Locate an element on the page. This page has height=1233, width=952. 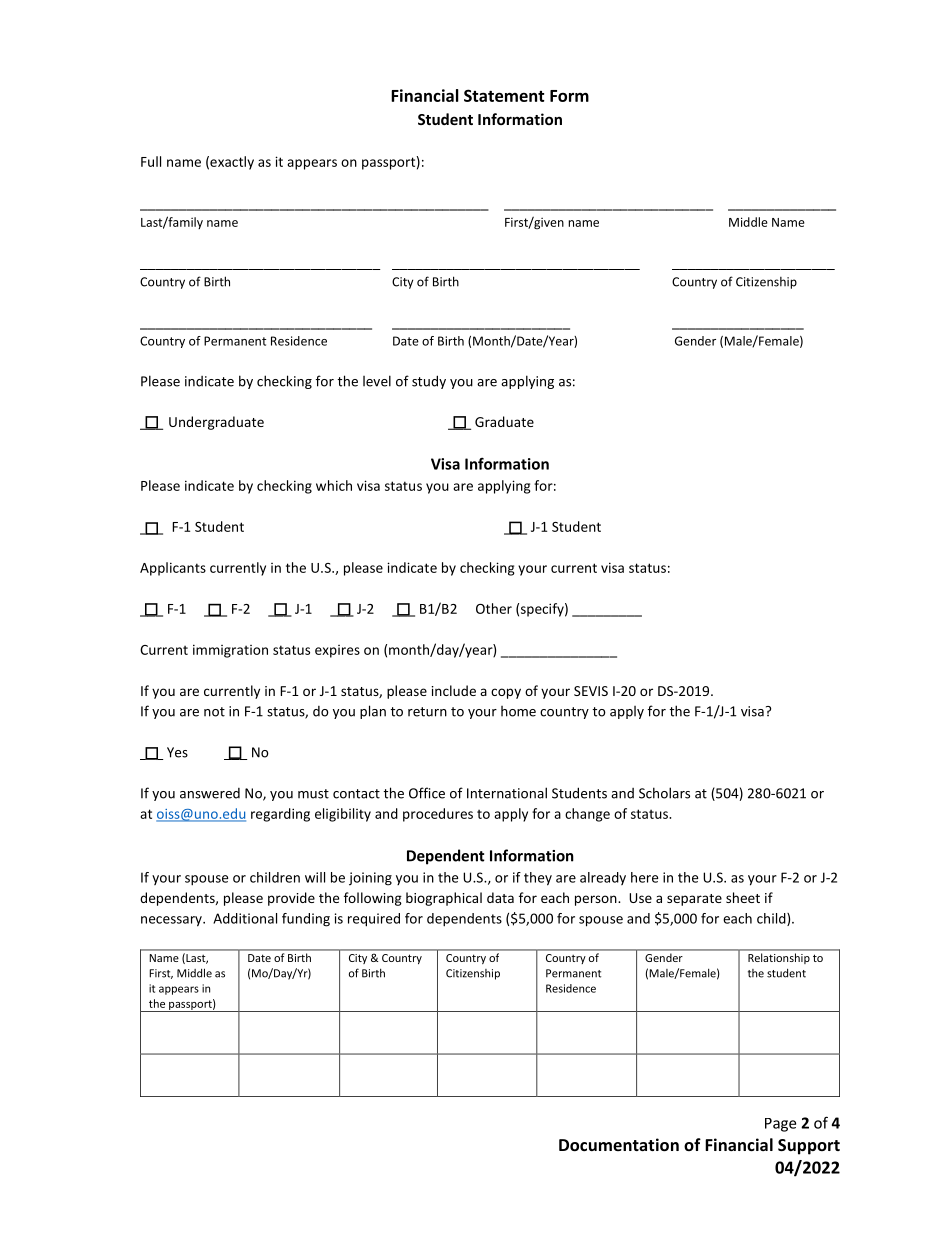
Other is located at coordinates (494, 608).
